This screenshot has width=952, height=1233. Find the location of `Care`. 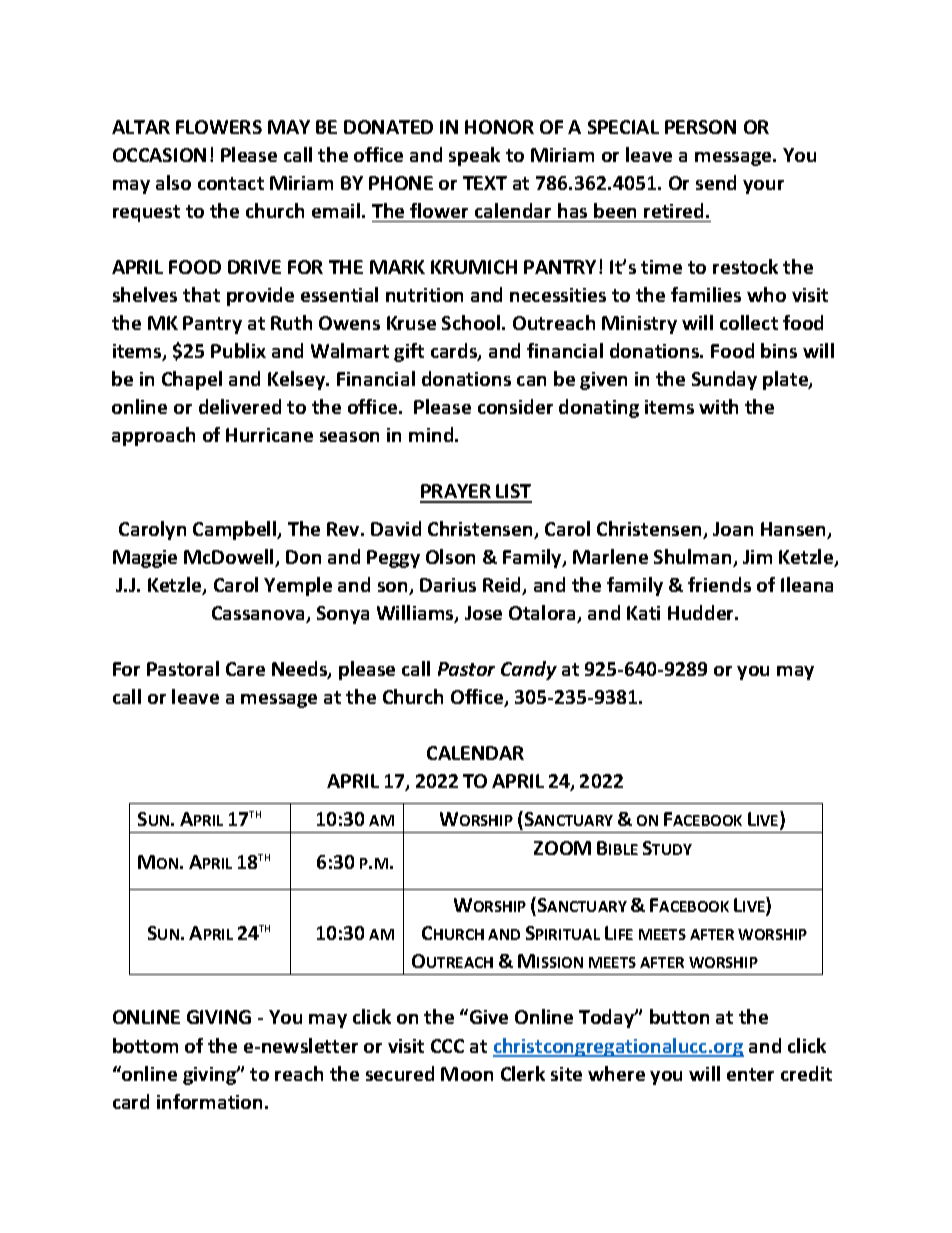

Care is located at coordinates (245, 669).
